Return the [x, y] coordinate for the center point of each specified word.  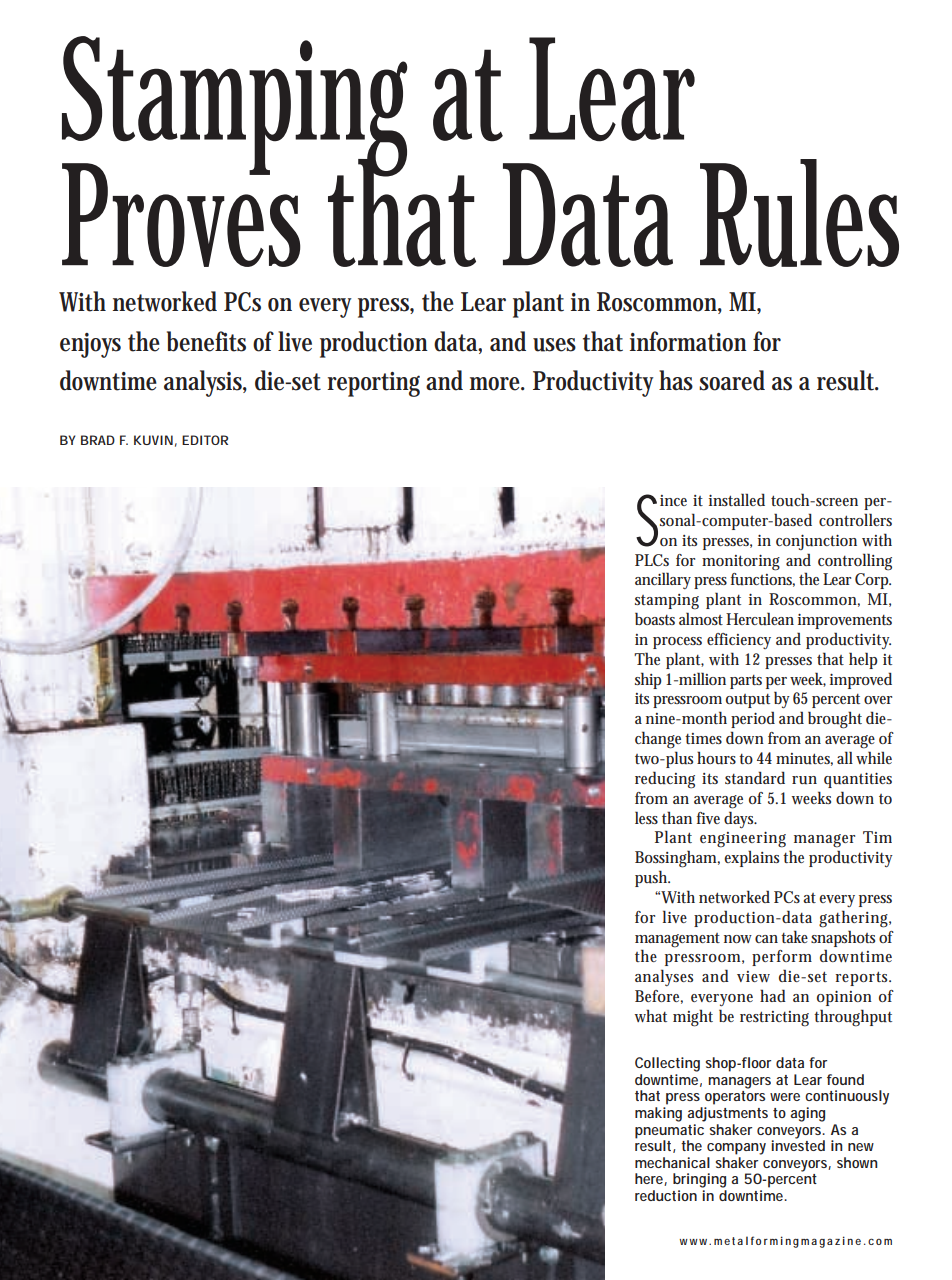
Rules [799, 213]
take [794, 936]
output [748, 701]
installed [737, 499]
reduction [666, 1195]
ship [648, 680]
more [497, 384]
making [658, 1114]
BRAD [98, 440]
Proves [181, 214]
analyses [664, 977]
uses [554, 345]
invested [798, 1144]
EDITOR [205, 440]
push [652, 878]
